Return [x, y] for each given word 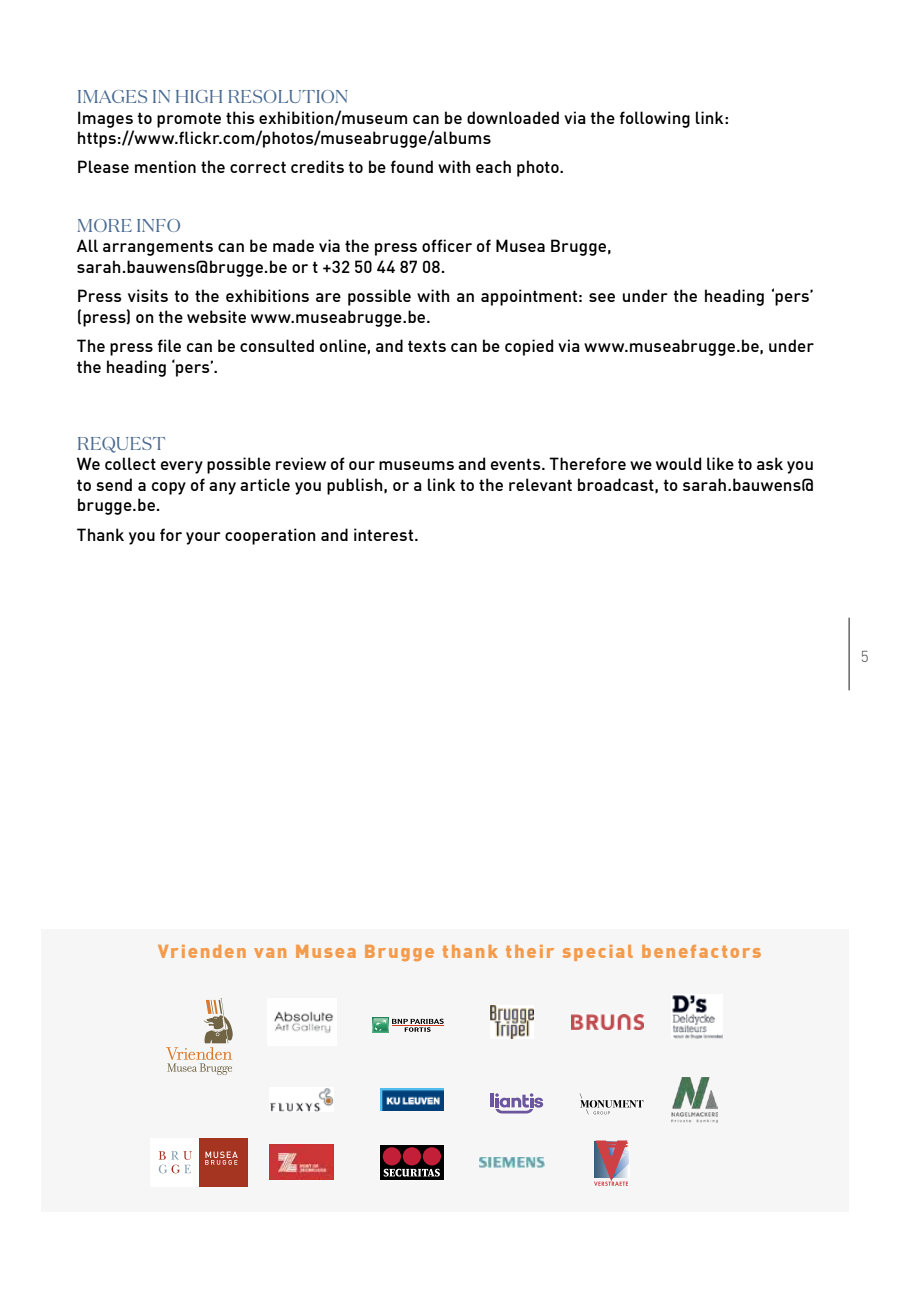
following [655, 119]
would [678, 463]
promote [189, 120]
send [114, 484]
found [412, 166]
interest [383, 534]
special [597, 953]
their [530, 951]
